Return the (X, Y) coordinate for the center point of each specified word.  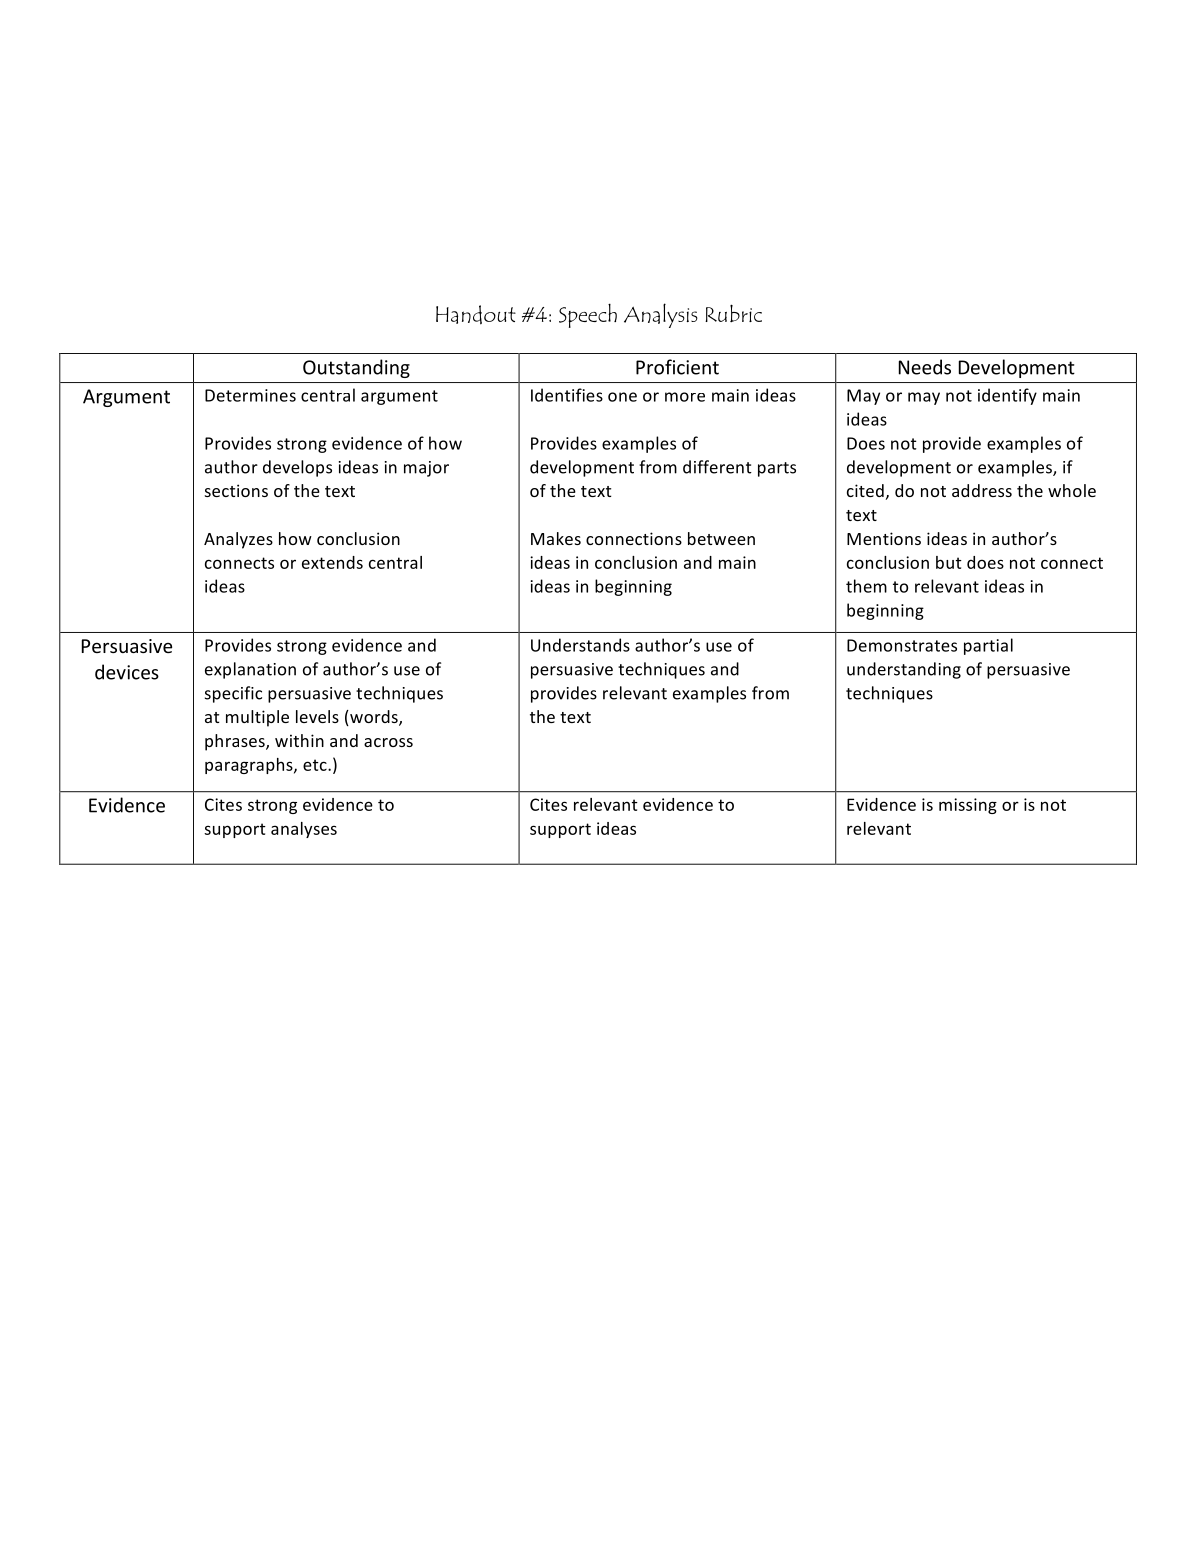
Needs (925, 367)
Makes (556, 538)
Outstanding (356, 368)
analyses (304, 830)
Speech (588, 315)
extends (332, 562)
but (949, 562)
